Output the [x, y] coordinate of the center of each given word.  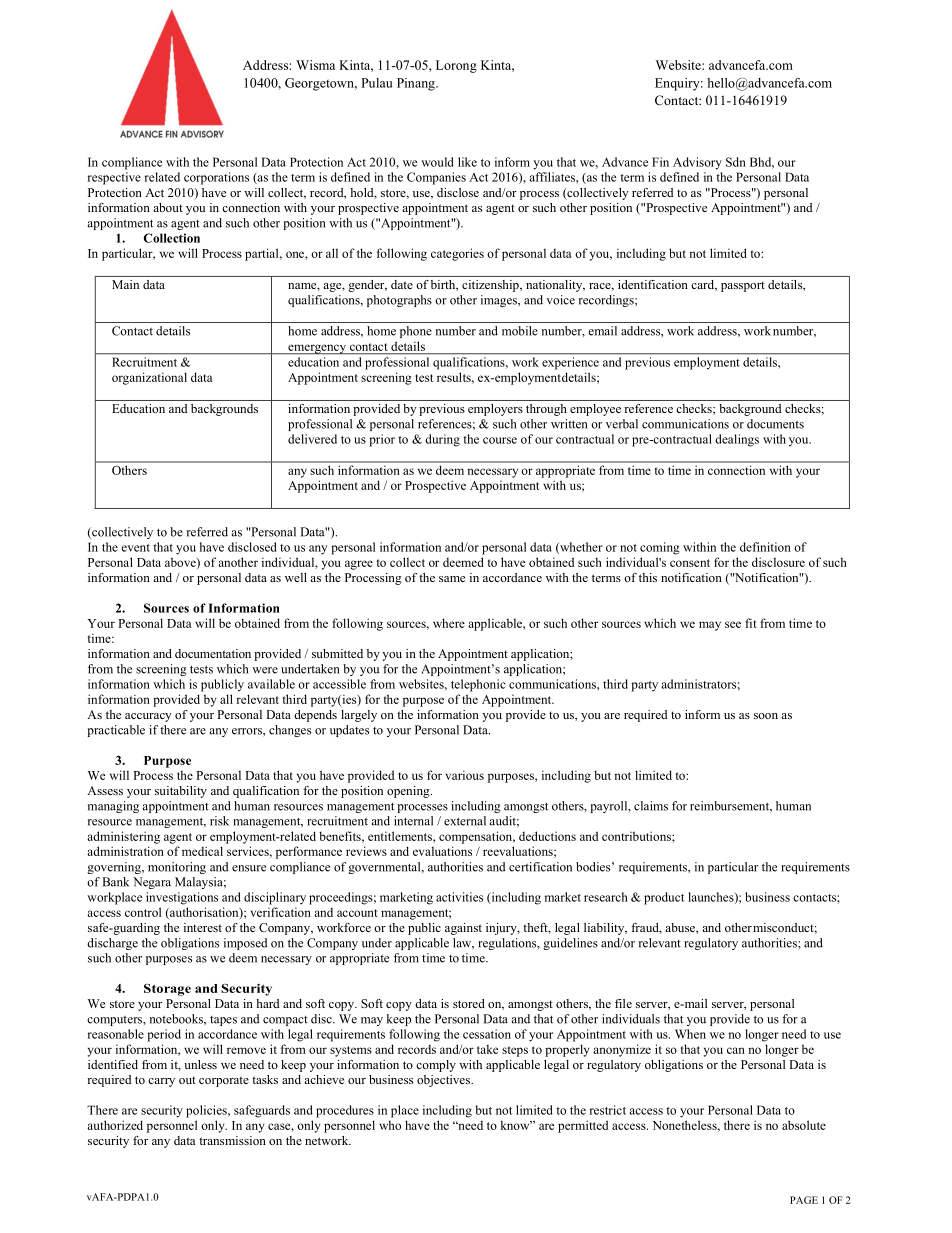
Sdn [736, 162]
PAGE [804, 1200]
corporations [216, 178]
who [390, 1125]
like [467, 162]
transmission [232, 1140]
